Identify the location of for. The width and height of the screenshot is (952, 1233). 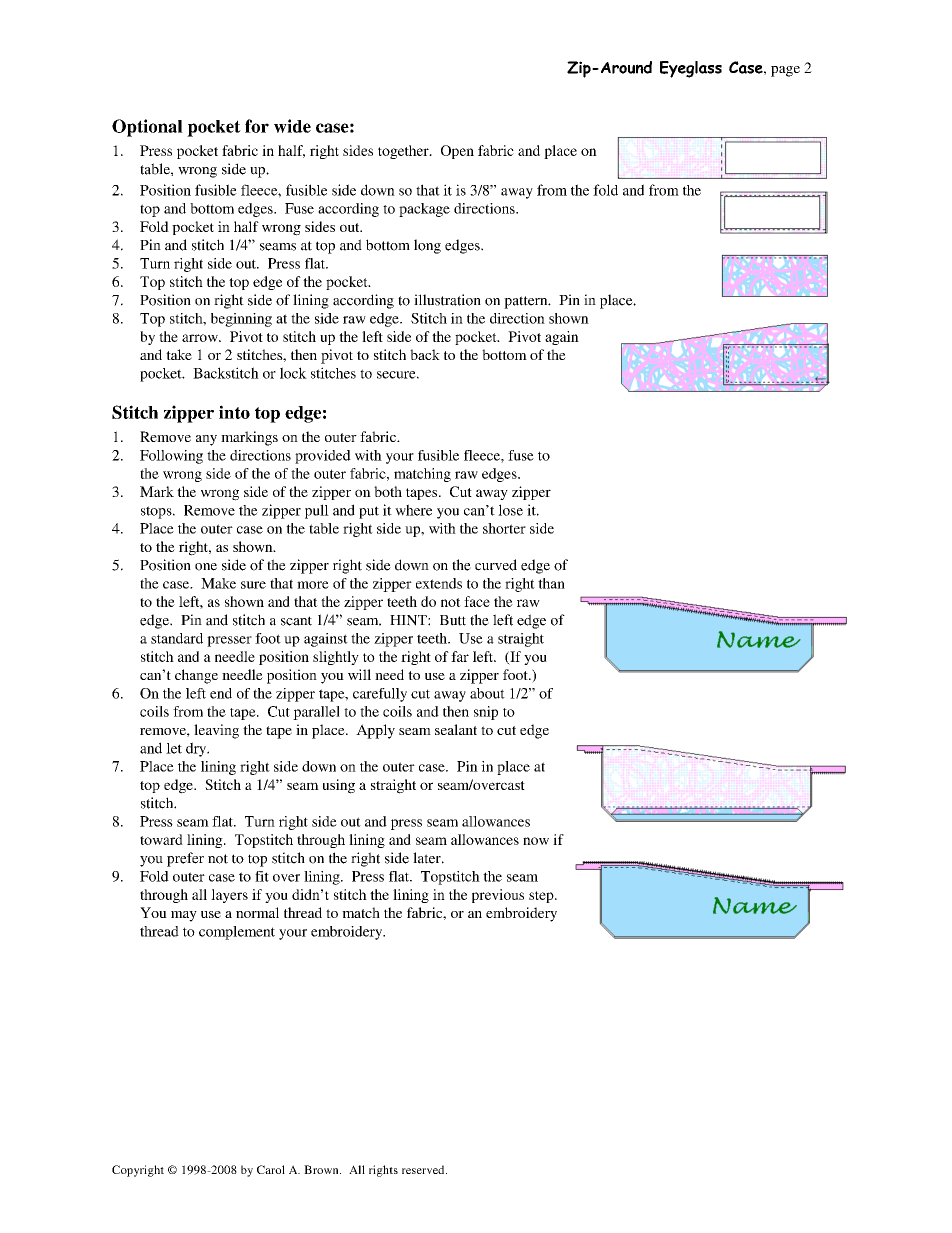
(257, 126).
